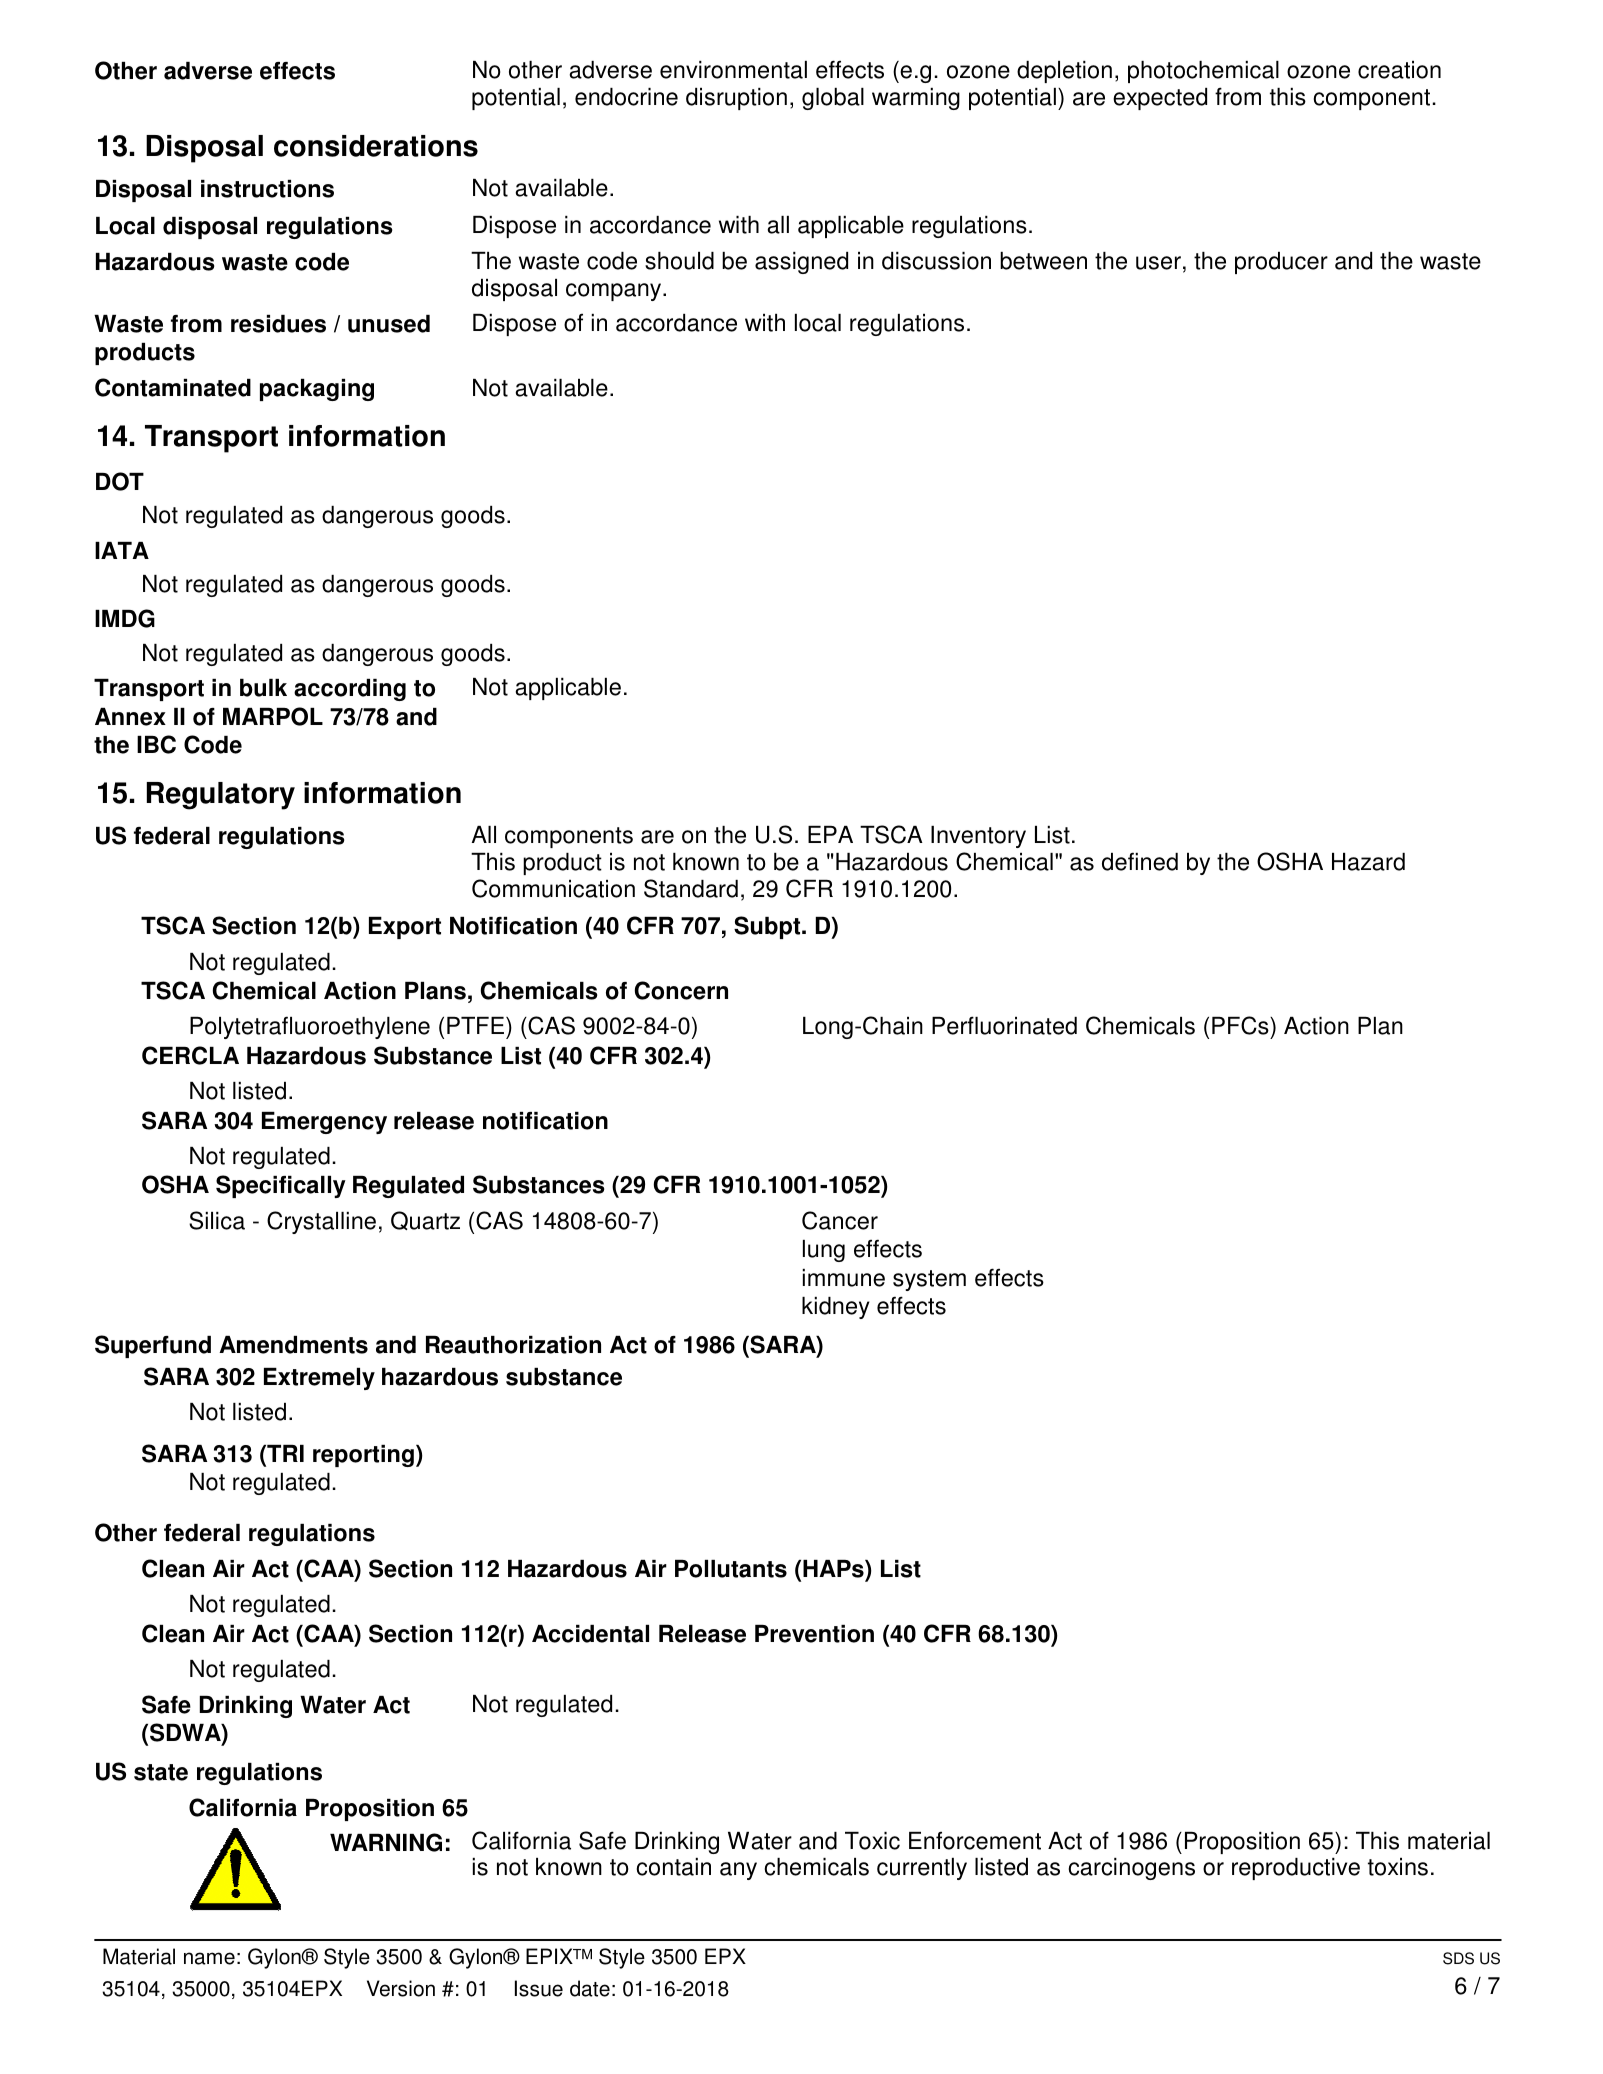 The height and width of the screenshot is (2074, 1603). Describe the element at coordinates (1398, 1867) in the screenshot. I see `toxins` at that location.
